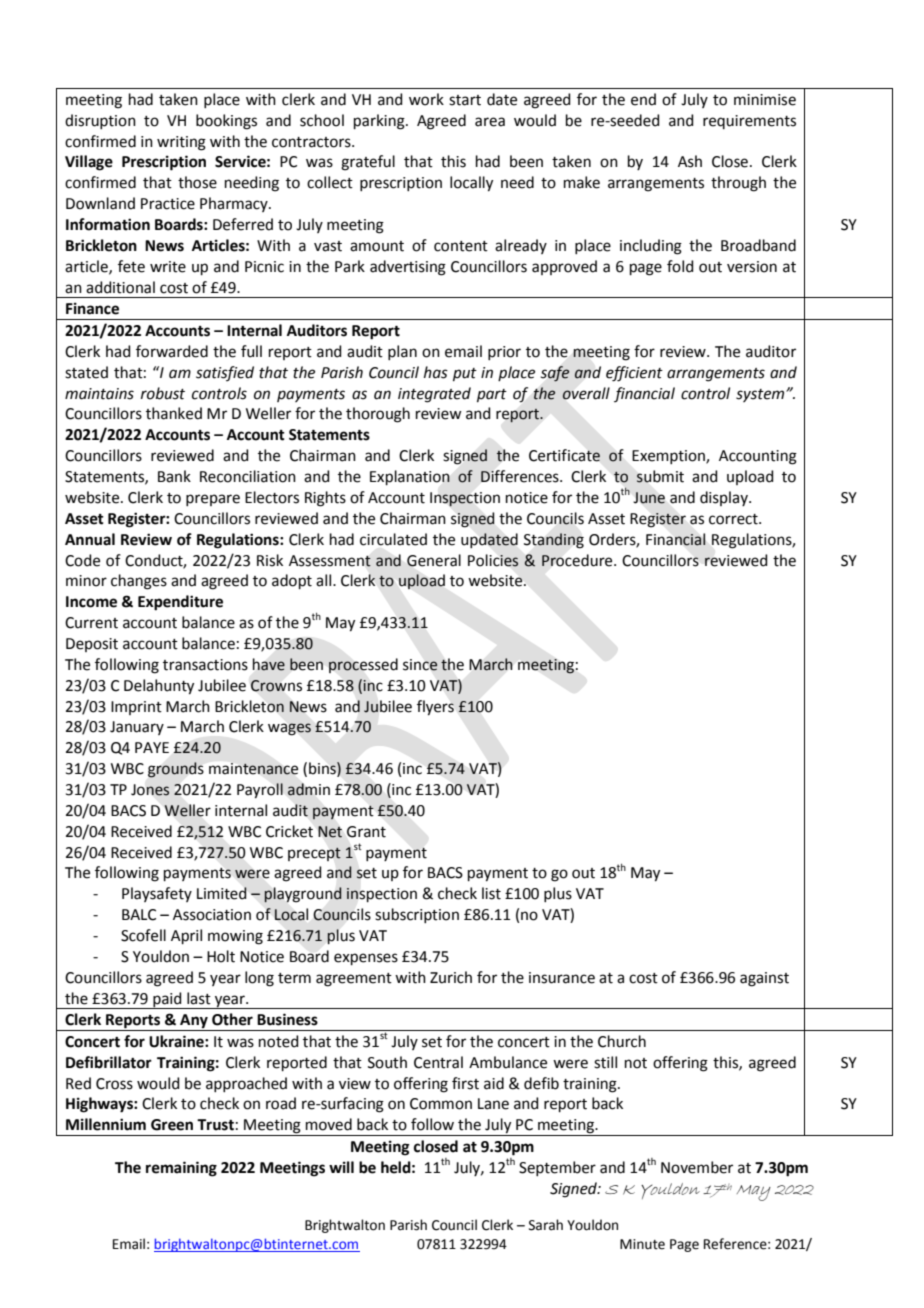 The height and width of the screenshot is (1308, 924). I want to click on integrated, so click(434, 395).
